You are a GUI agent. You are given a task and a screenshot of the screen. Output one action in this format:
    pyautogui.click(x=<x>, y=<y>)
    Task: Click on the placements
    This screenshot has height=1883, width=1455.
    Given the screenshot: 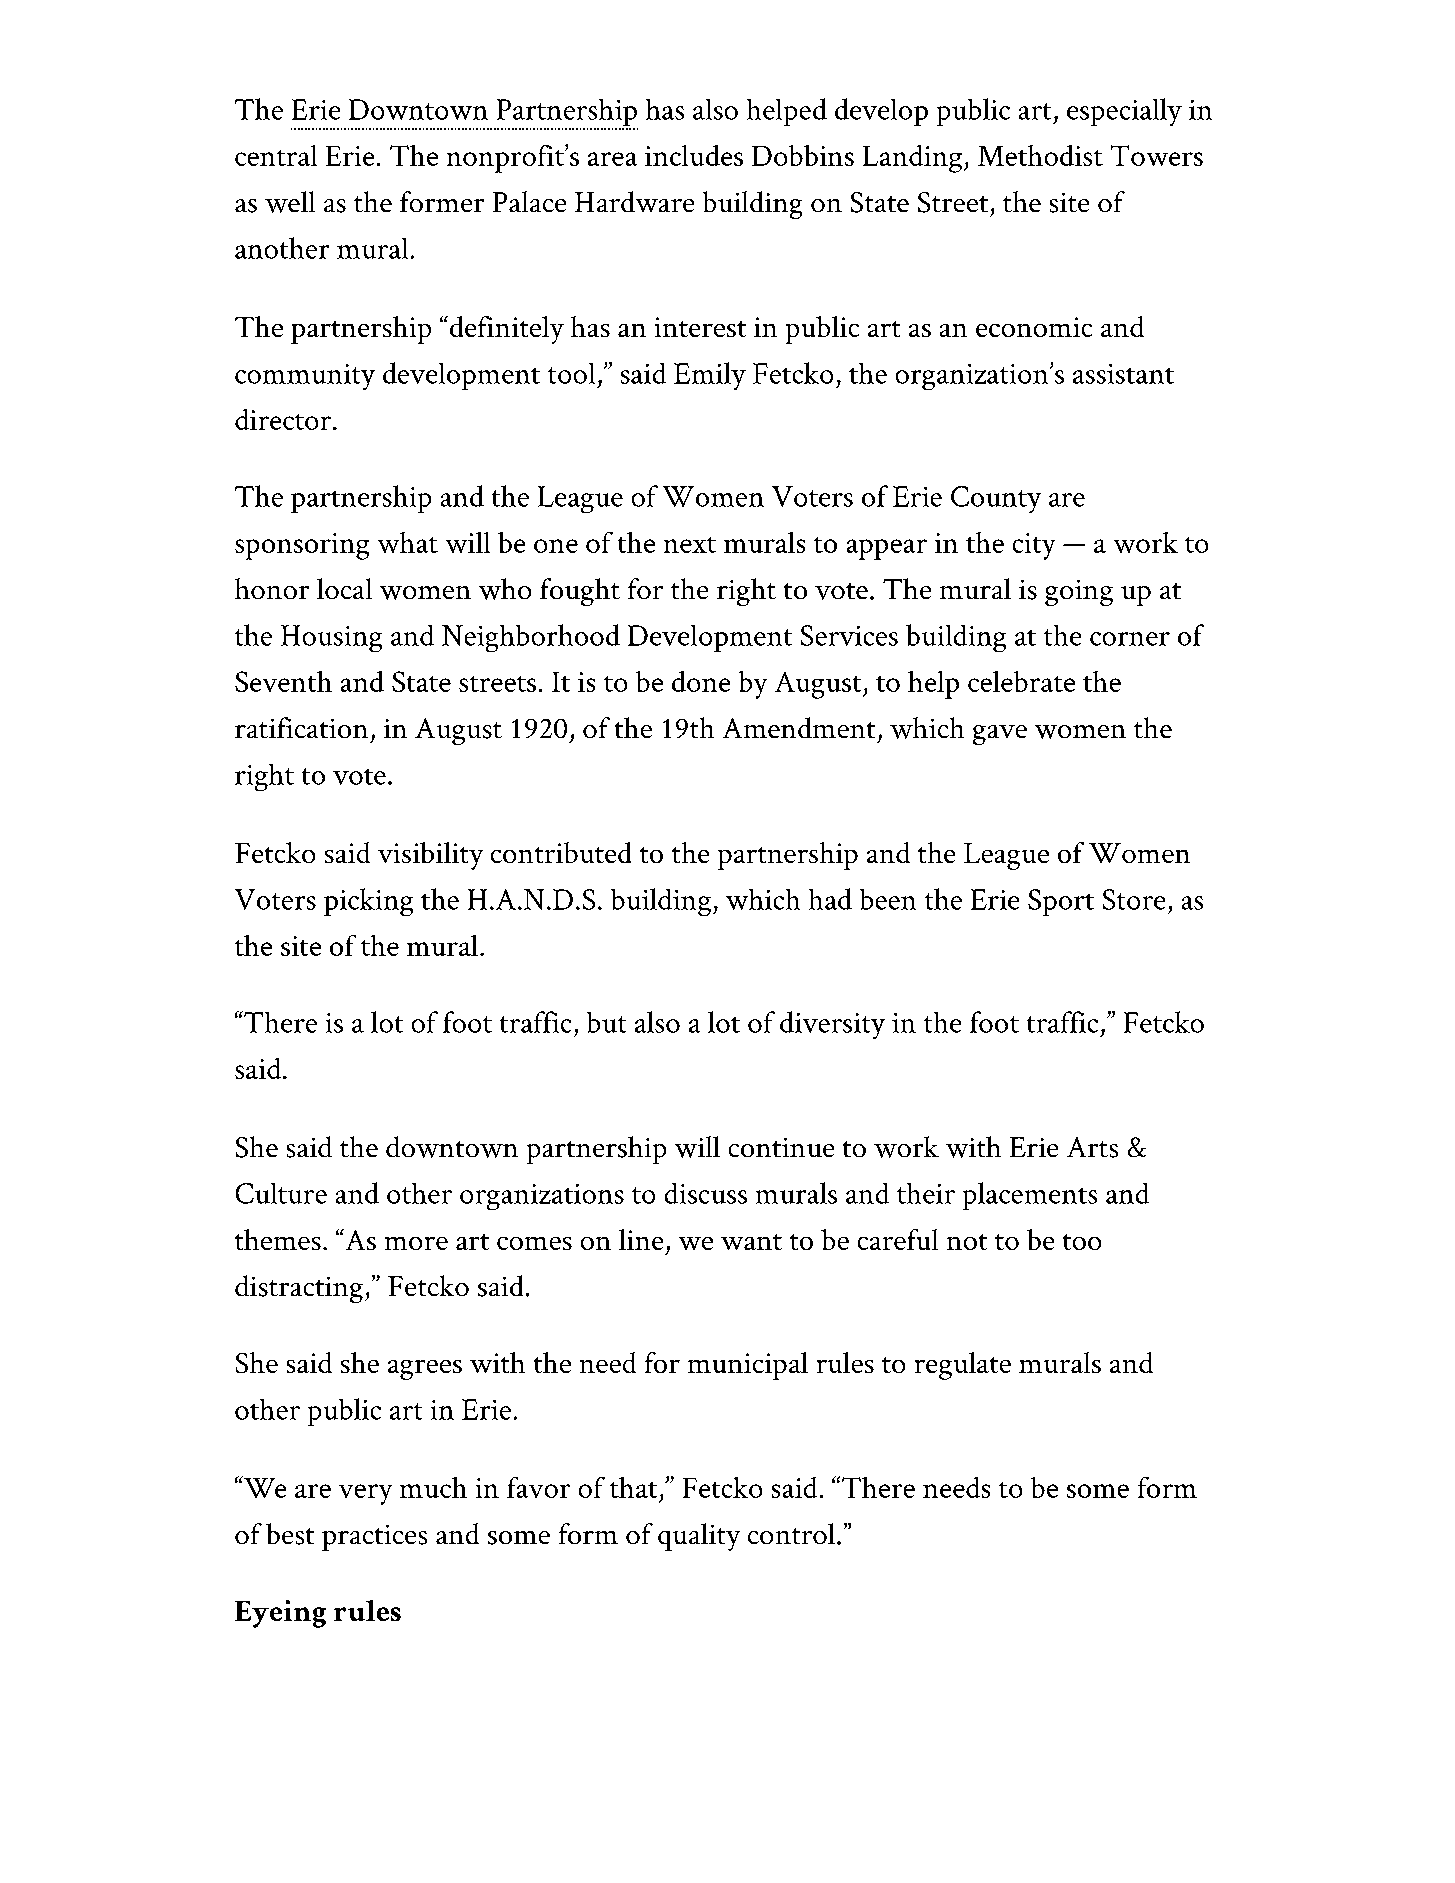 What is the action you would take?
    pyautogui.click(x=1030, y=1196)
